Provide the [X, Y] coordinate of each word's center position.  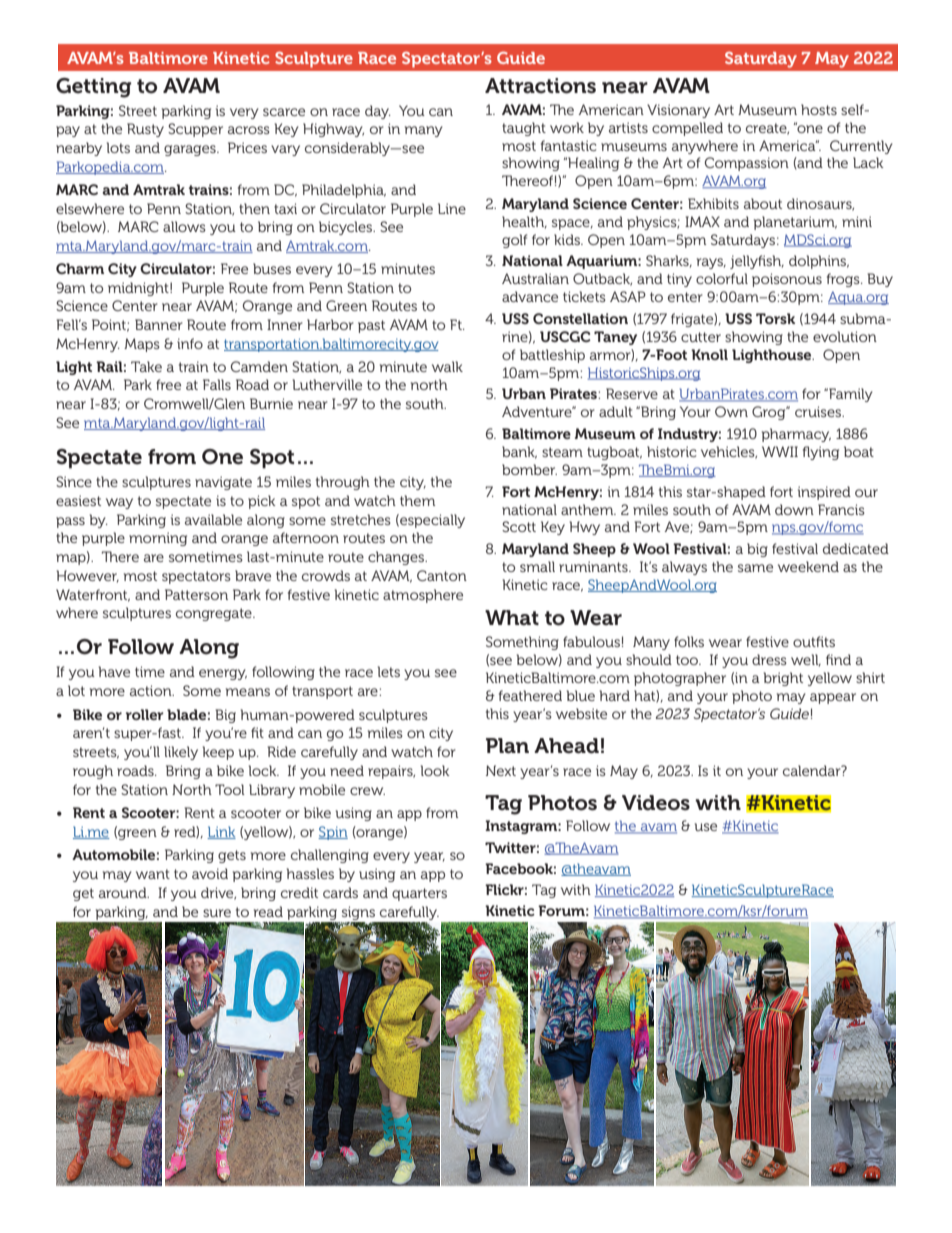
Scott [519, 526]
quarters [419, 894]
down [794, 509]
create [767, 129]
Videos [656, 803]
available [213, 519]
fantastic [568, 145]
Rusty [145, 130]
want [153, 874]
